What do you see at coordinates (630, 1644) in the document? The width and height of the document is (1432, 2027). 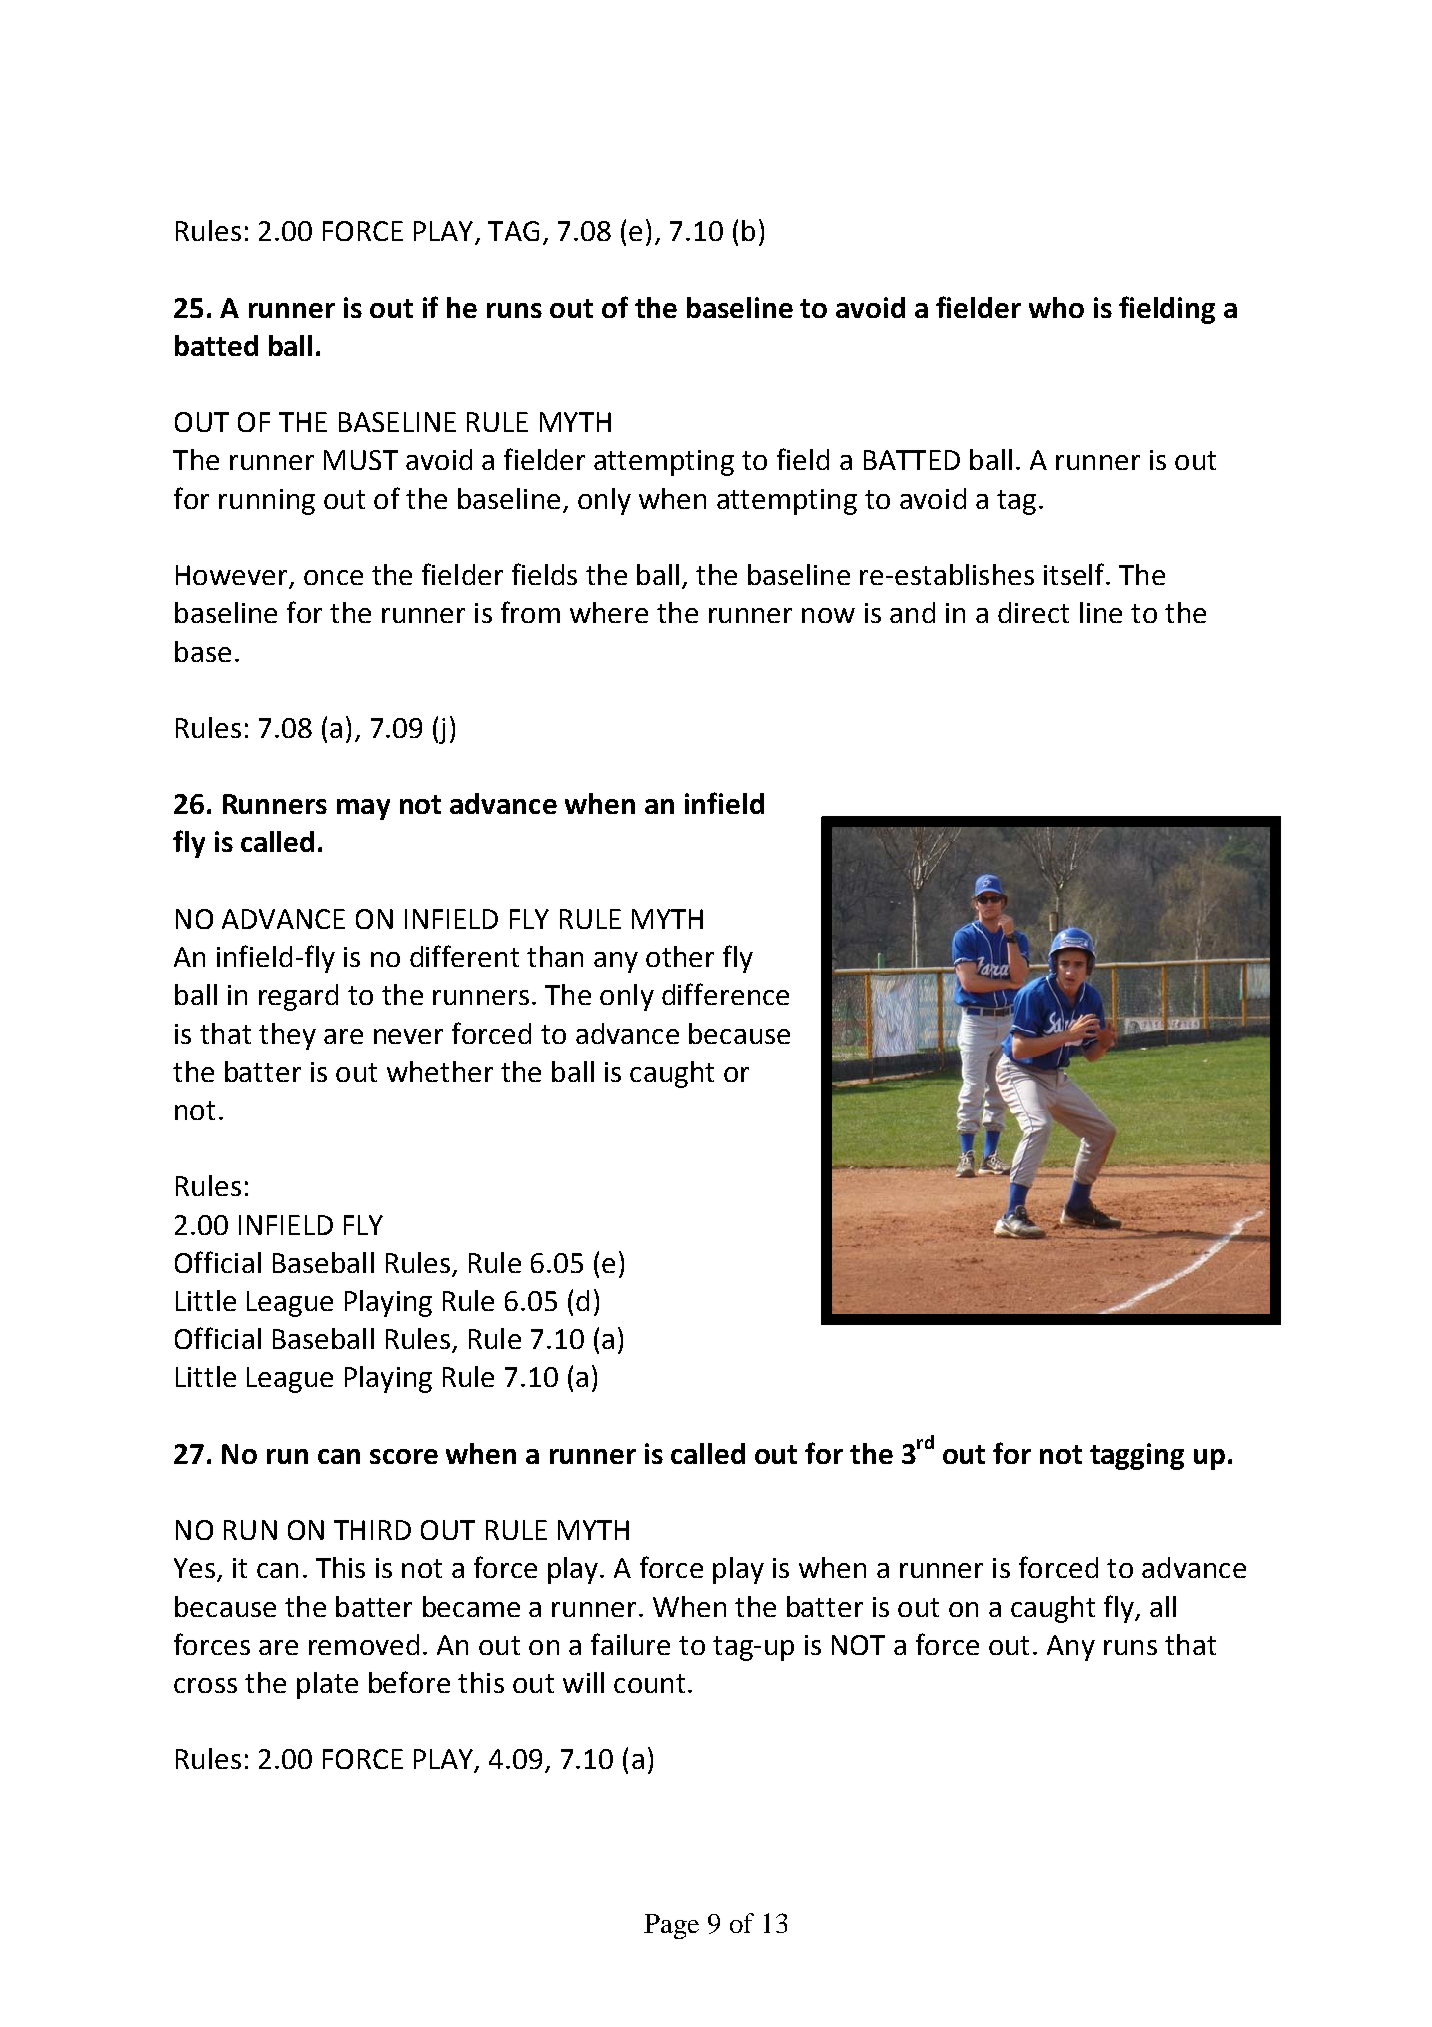 I see `failure` at bounding box center [630, 1644].
